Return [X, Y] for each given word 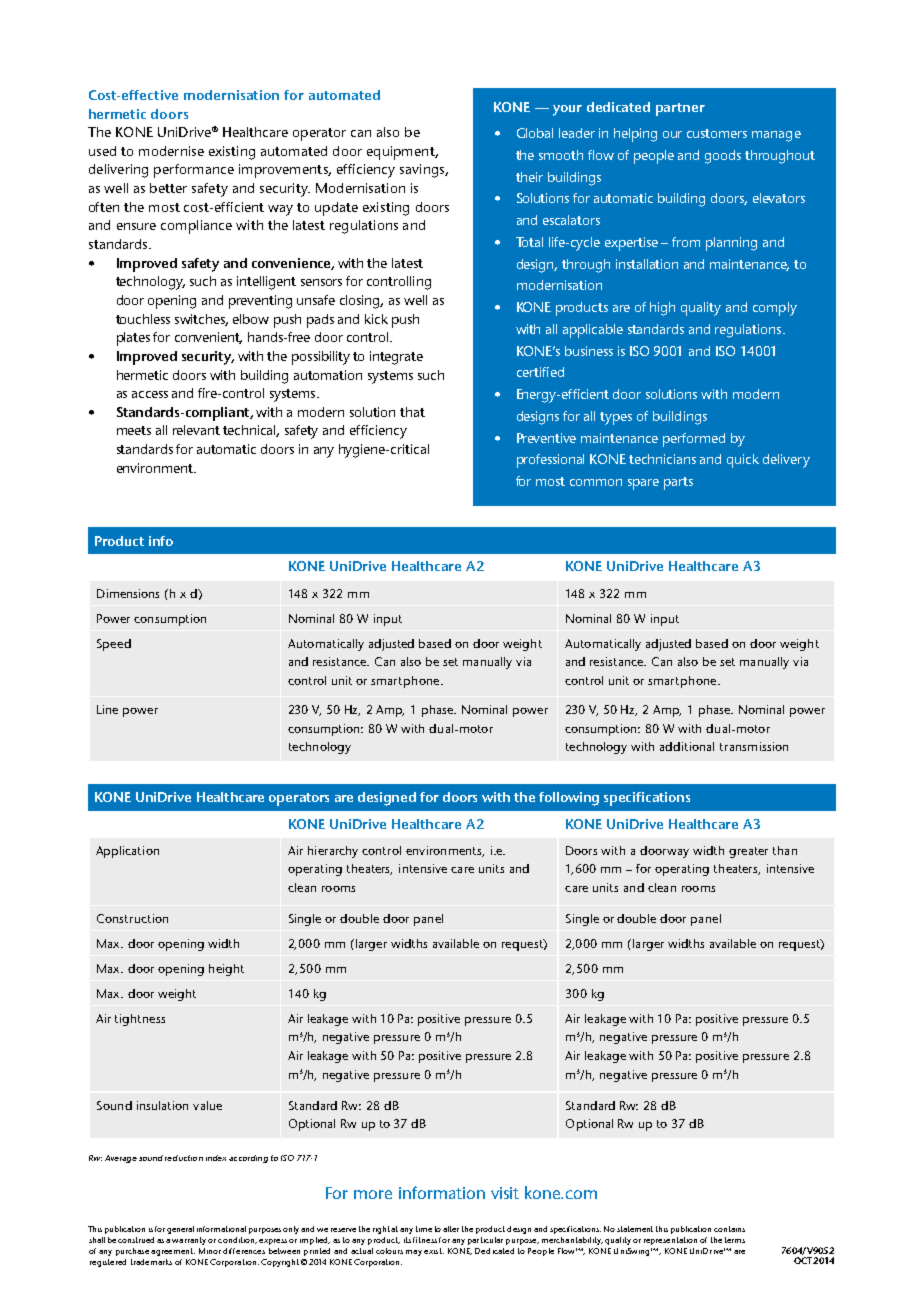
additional [687, 746]
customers [717, 133]
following [569, 799]
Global [535, 133]
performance [194, 171]
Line [107, 709]
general [180, 1230]
